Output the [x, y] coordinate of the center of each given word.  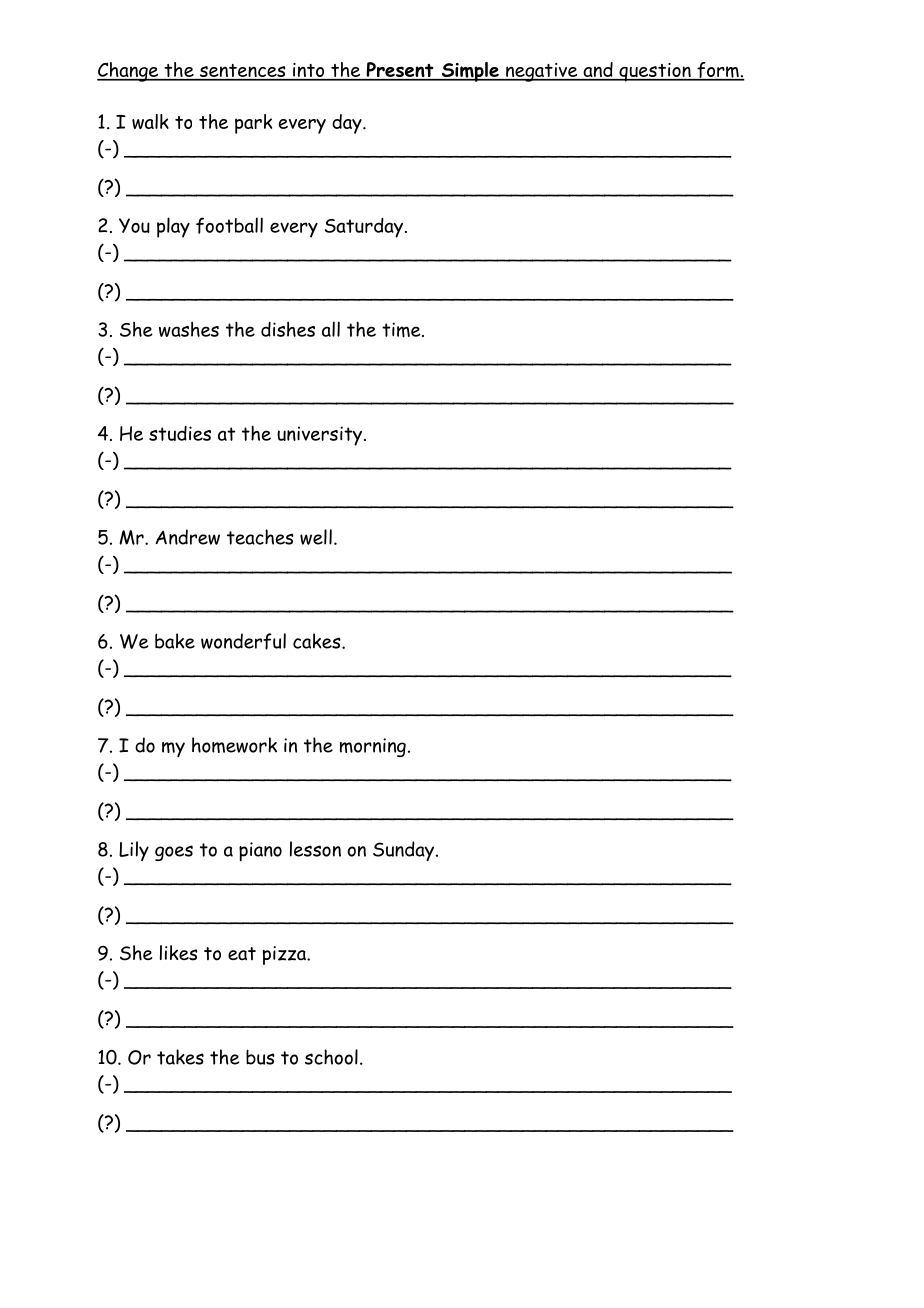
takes [180, 1057]
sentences [242, 72]
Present [400, 71]
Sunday [405, 851]
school [331, 1057]
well [316, 537]
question [655, 72]
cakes [318, 641]
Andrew [187, 537]
